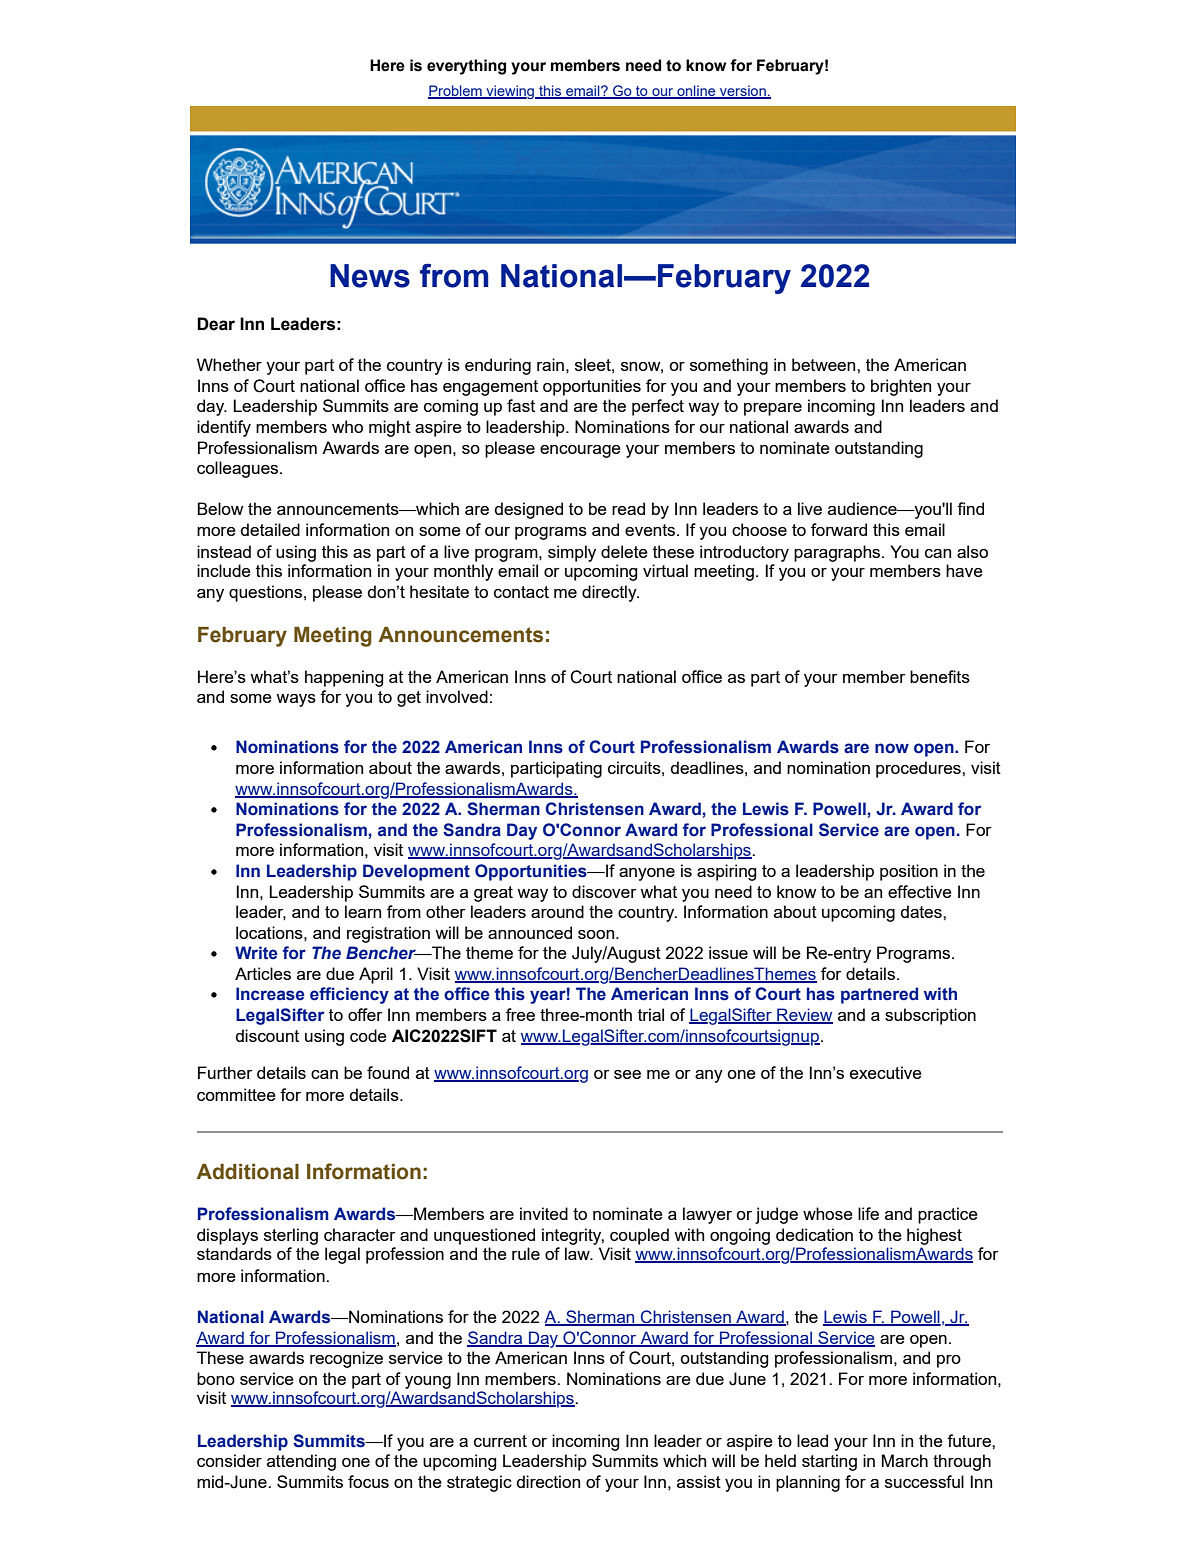 Image resolution: width=1197 pixels, height=1551 pixels. I want to click on direction, so click(548, 1481).
